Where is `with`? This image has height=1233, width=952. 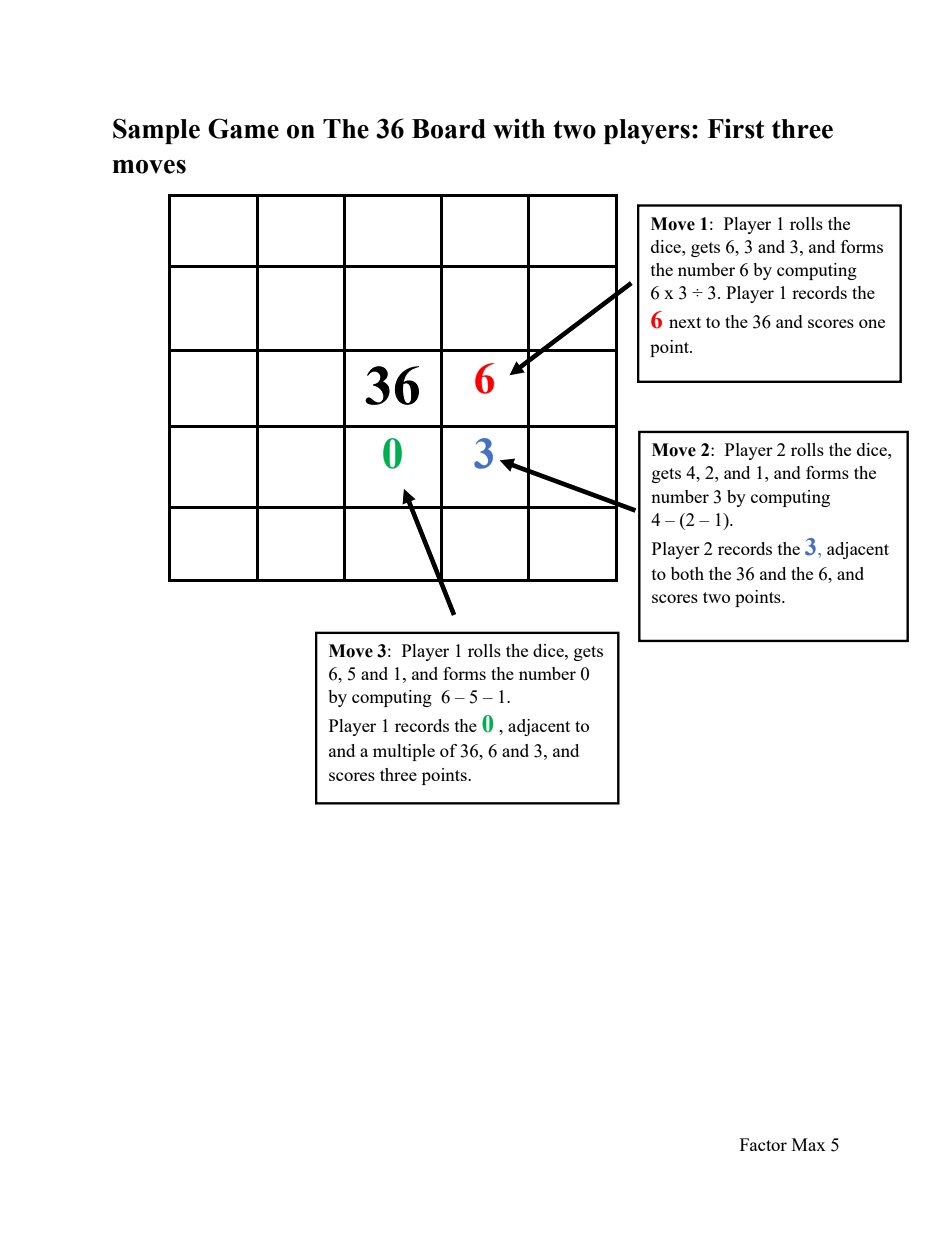
with is located at coordinates (519, 129).
